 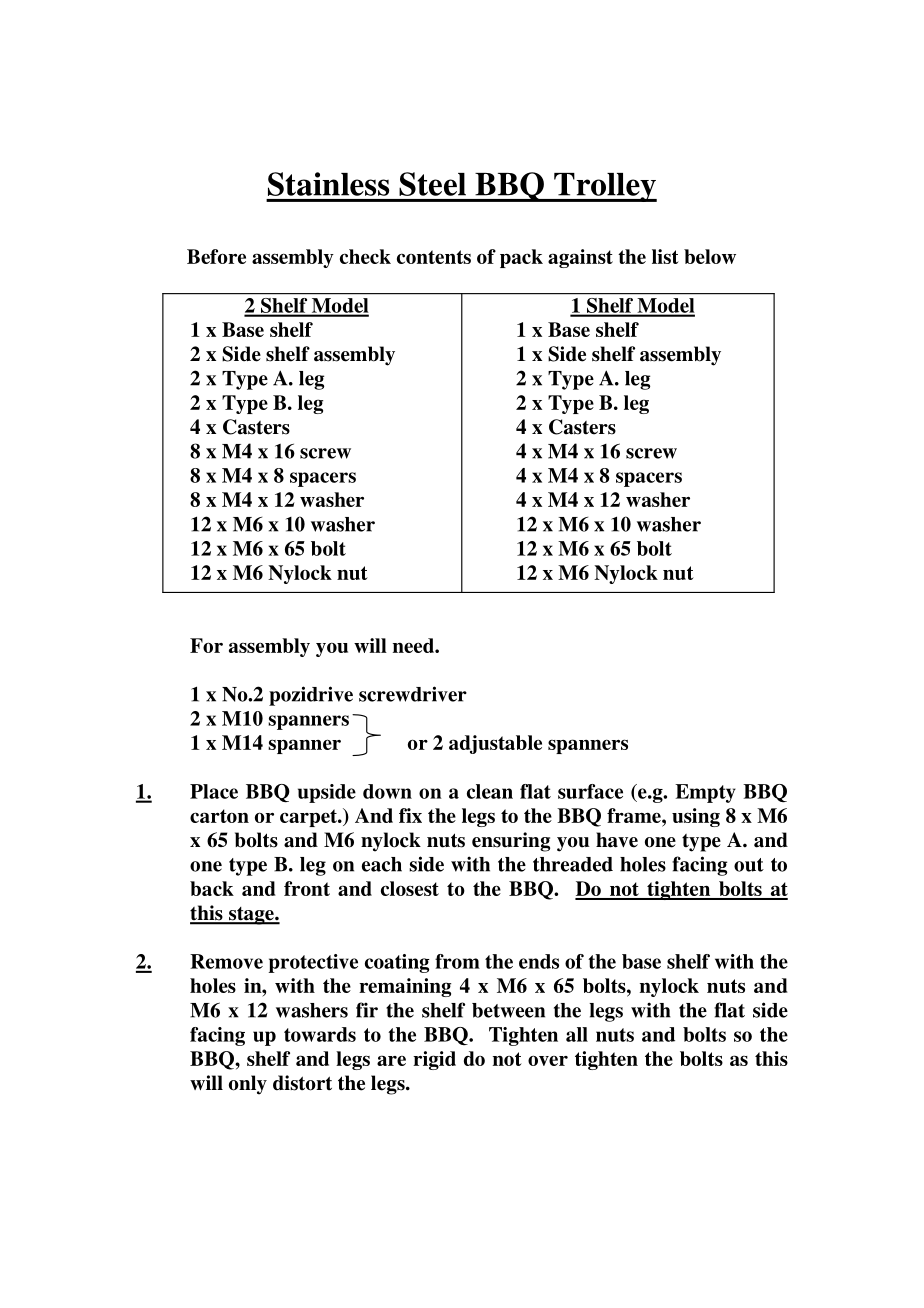 What do you see at coordinates (302, 1083) in the screenshot?
I see `distort` at bounding box center [302, 1083].
